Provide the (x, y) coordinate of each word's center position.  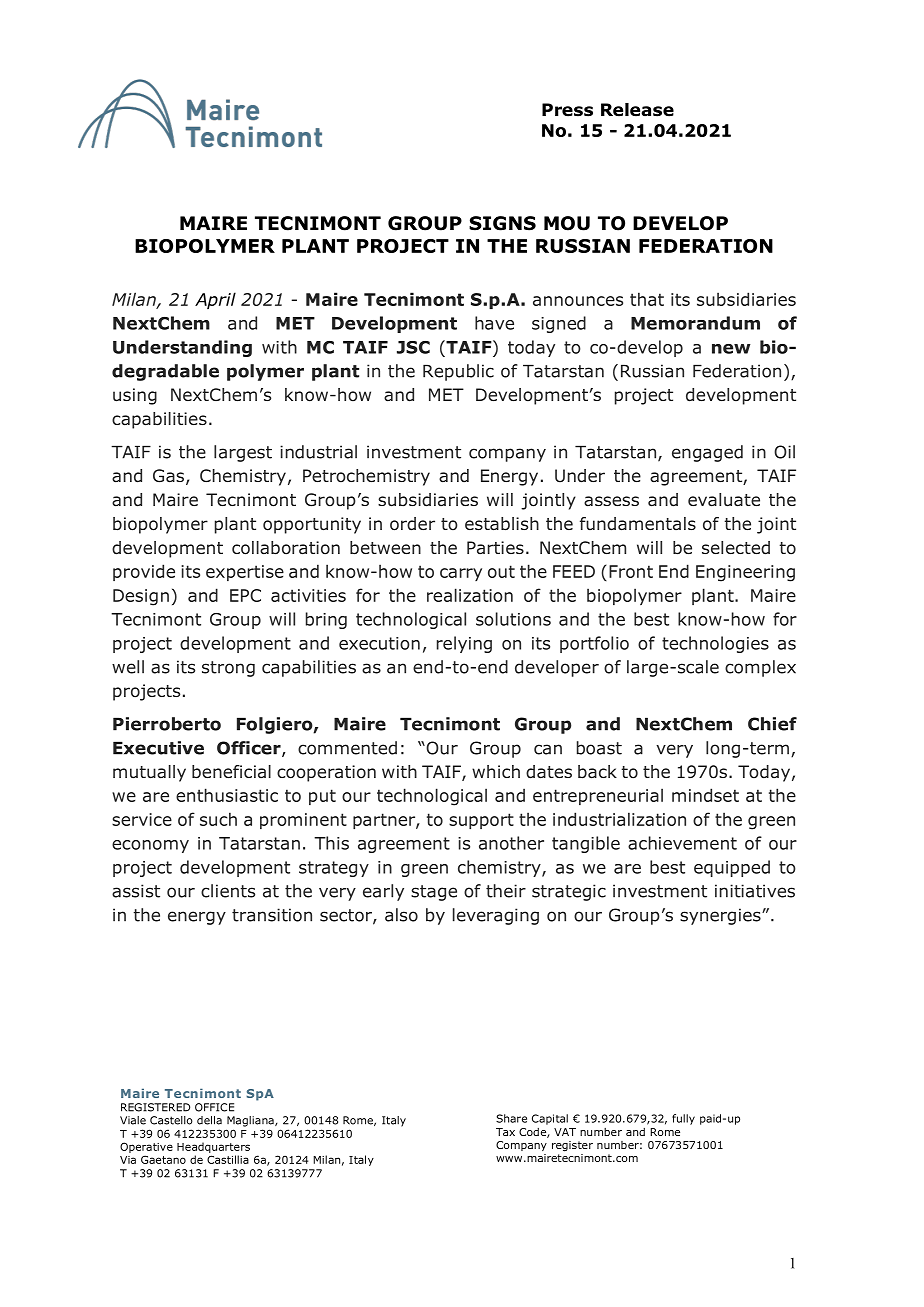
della (209, 1120)
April (215, 300)
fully (683, 1119)
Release (637, 110)
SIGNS (502, 223)
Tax (505, 1132)
